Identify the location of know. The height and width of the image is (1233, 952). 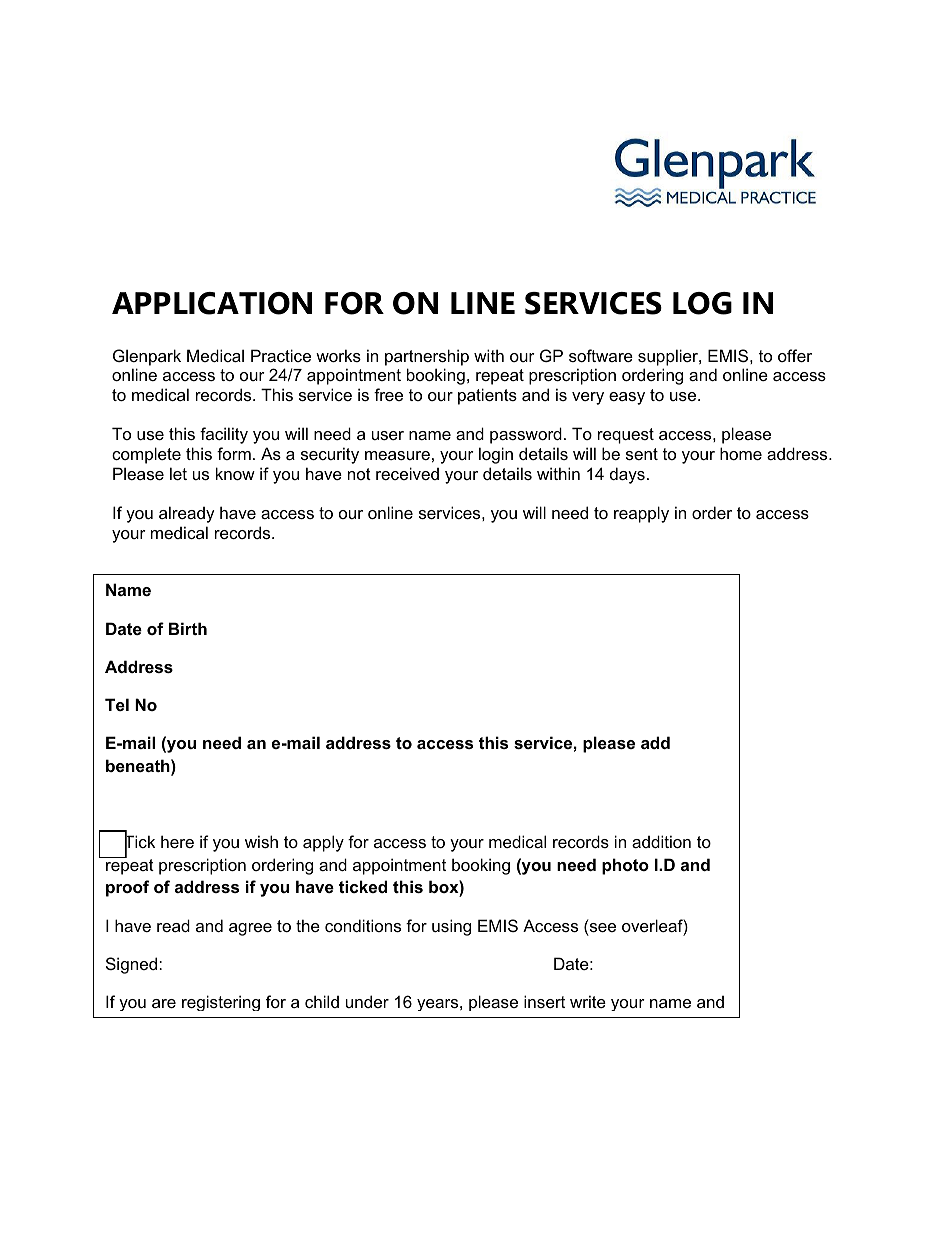
(235, 473).
